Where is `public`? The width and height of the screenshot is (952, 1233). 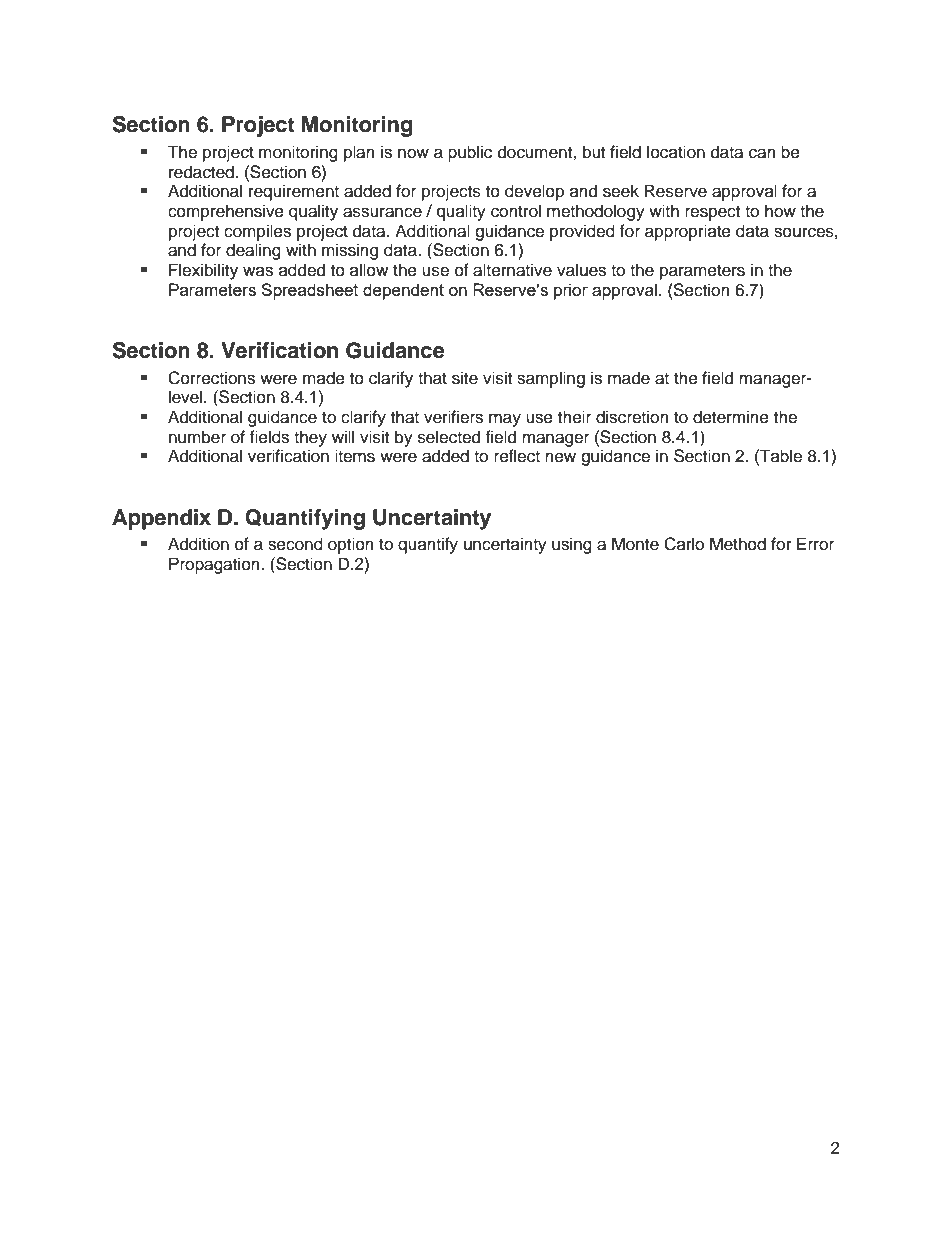
public is located at coordinates (470, 153).
